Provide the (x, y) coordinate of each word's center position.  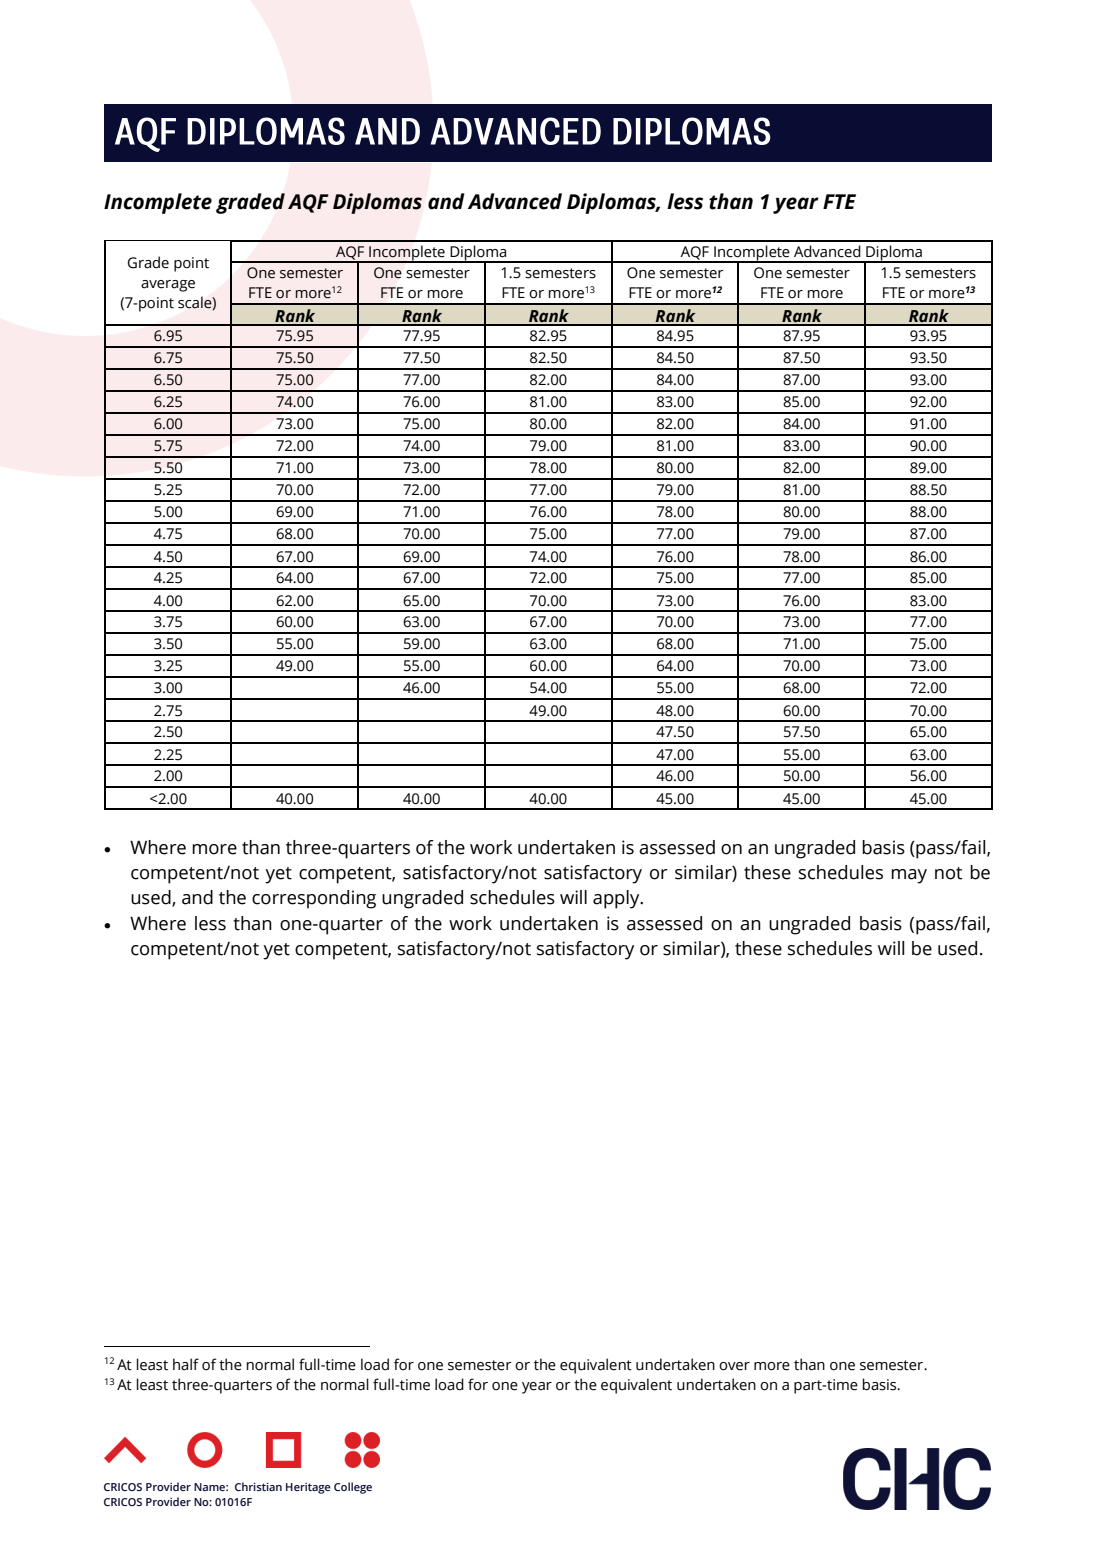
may (909, 876)
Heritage (308, 1488)
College (353, 1488)
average (168, 286)
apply (617, 899)
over (734, 1366)
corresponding (314, 899)
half (186, 1364)
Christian (258, 1486)
